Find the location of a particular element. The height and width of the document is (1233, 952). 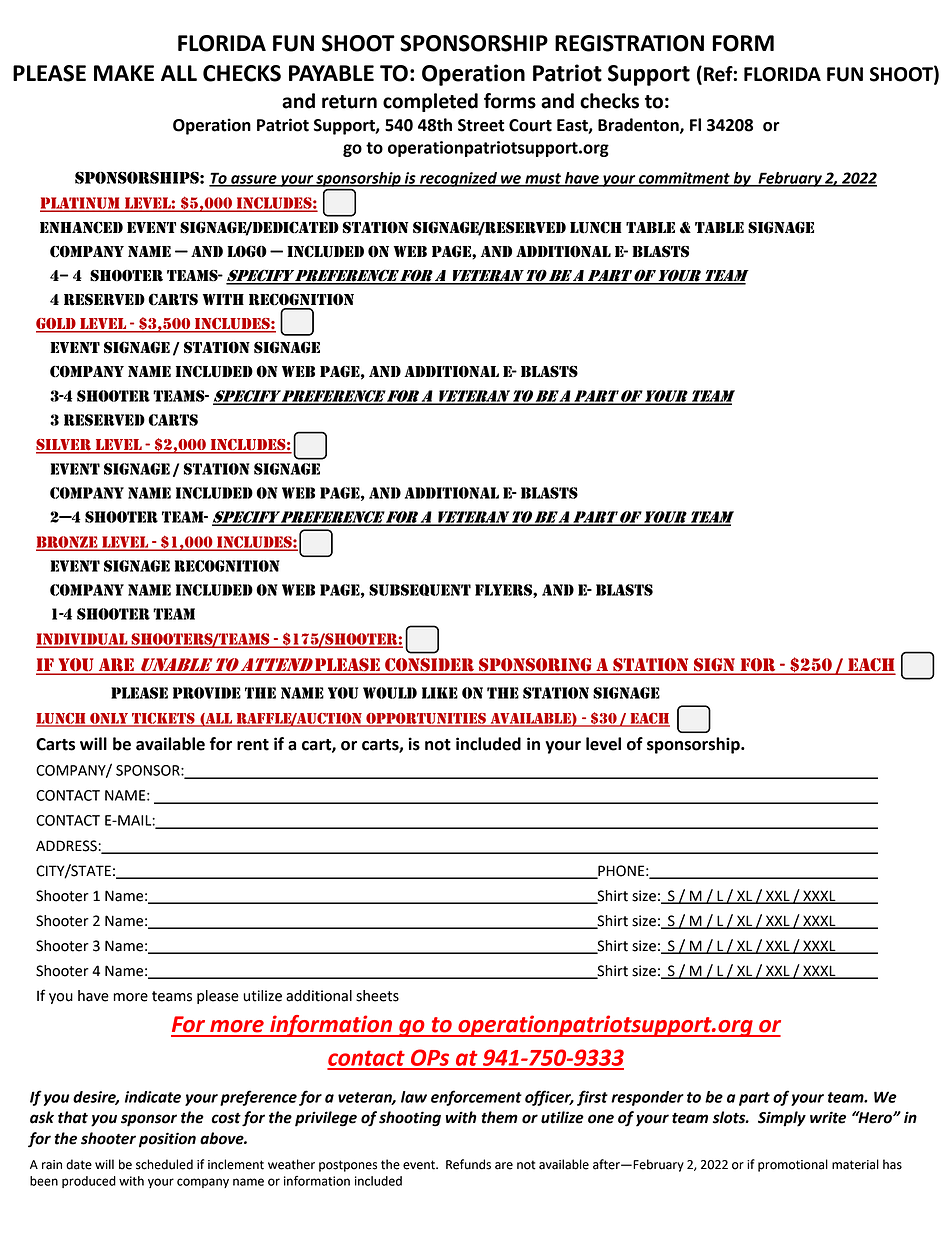

MAKE is located at coordinates (124, 73).
